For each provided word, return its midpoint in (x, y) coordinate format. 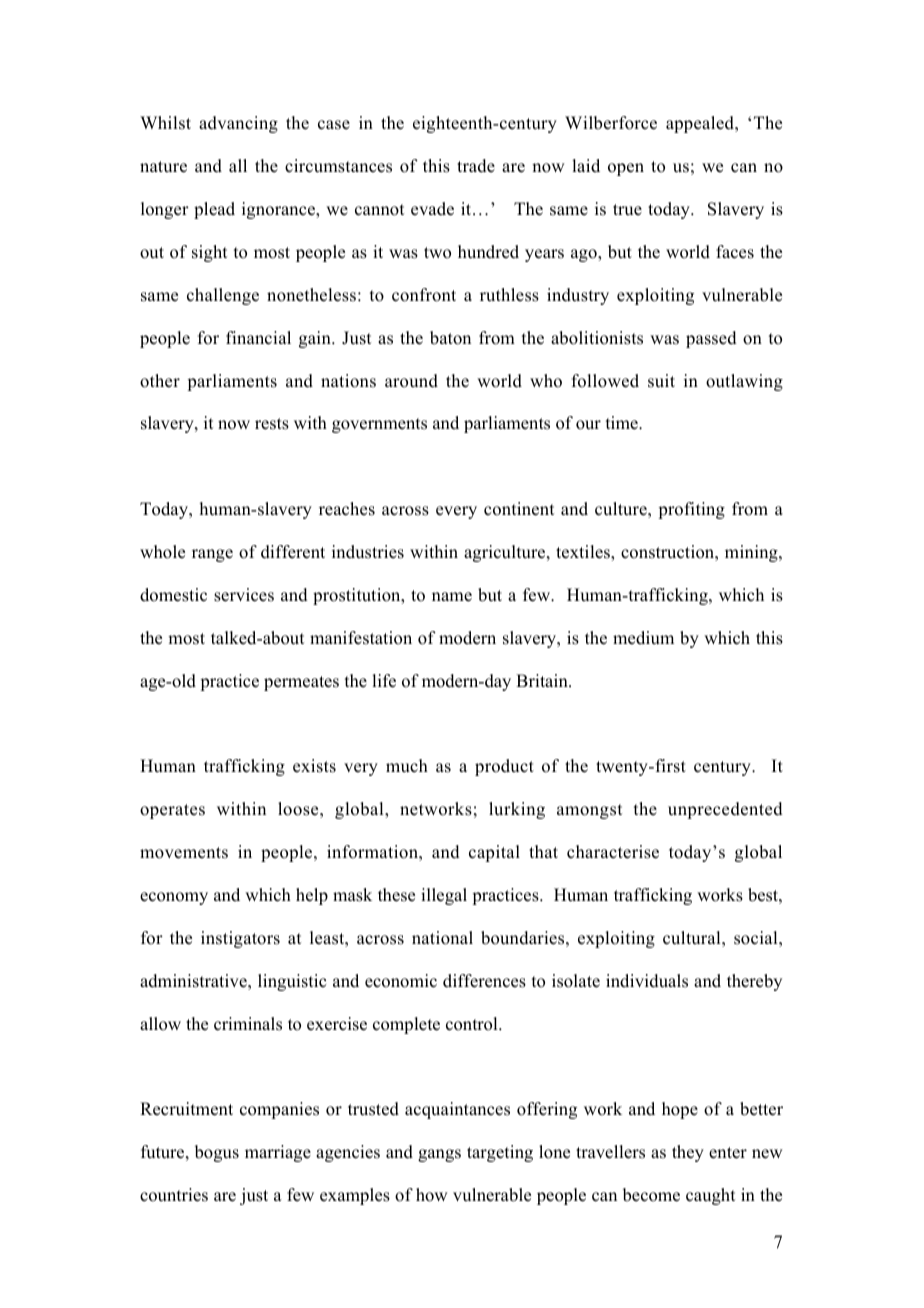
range (212, 555)
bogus (217, 1153)
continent (519, 509)
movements (184, 853)
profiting (691, 510)
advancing (238, 124)
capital (494, 853)
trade (476, 166)
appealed (701, 124)
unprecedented (725, 810)
